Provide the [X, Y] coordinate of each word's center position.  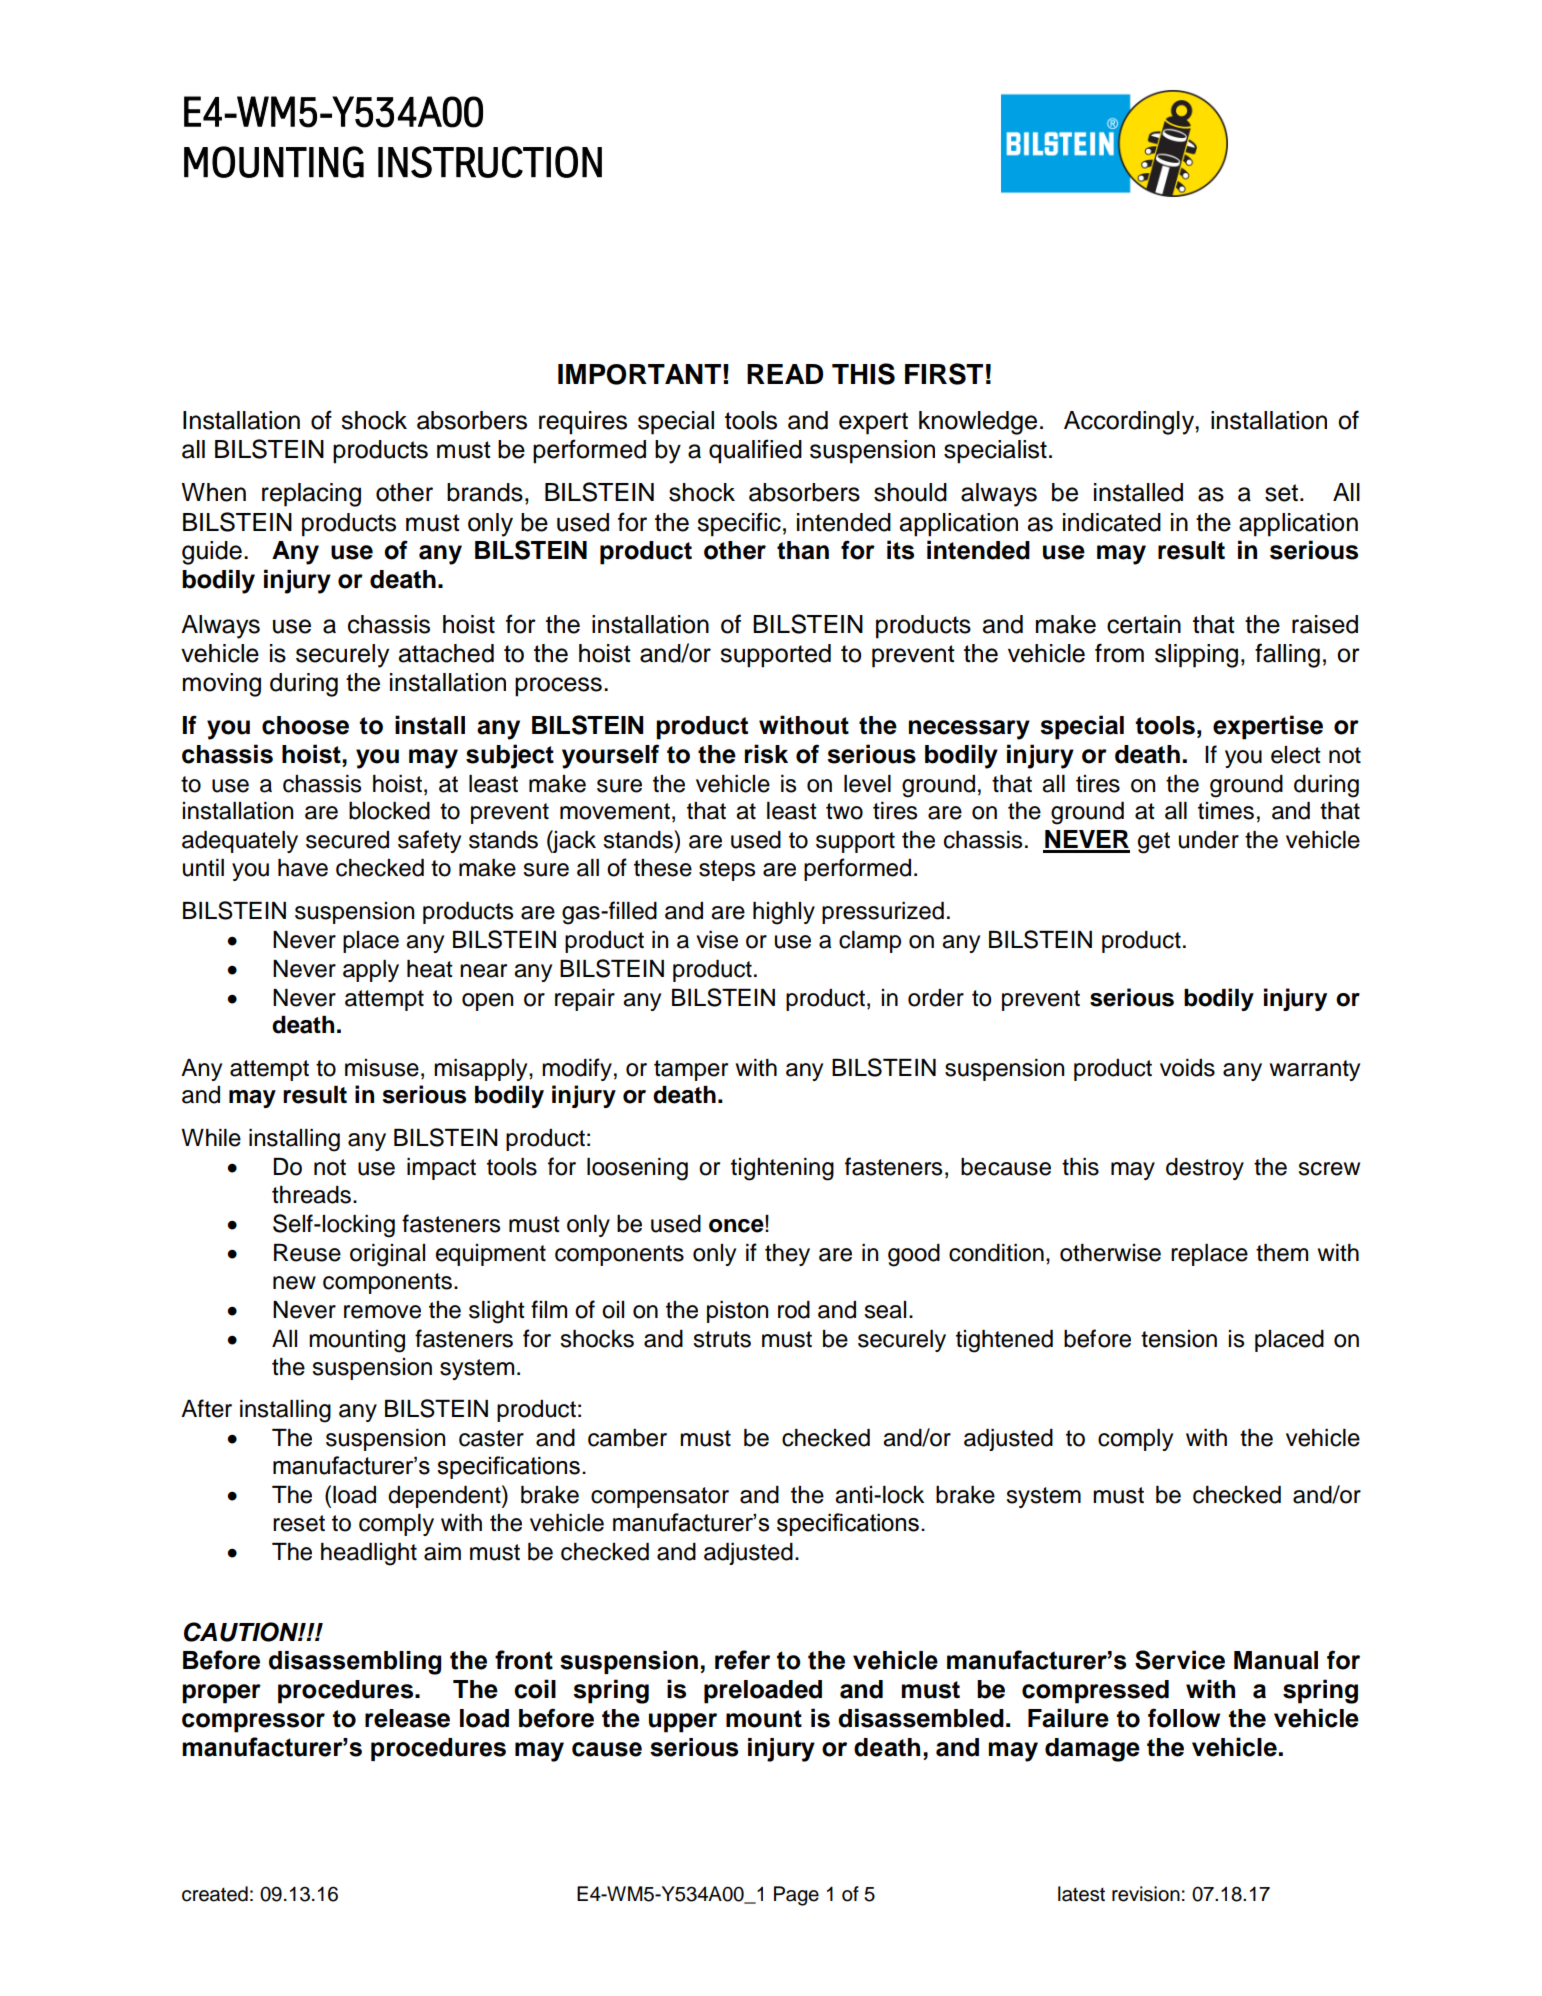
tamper [691, 1070]
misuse [382, 1068]
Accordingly [1130, 423]
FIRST [944, 374]
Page [796, 1896]
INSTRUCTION [490, 162]
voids [1187, 1068]
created [215, 1894]
